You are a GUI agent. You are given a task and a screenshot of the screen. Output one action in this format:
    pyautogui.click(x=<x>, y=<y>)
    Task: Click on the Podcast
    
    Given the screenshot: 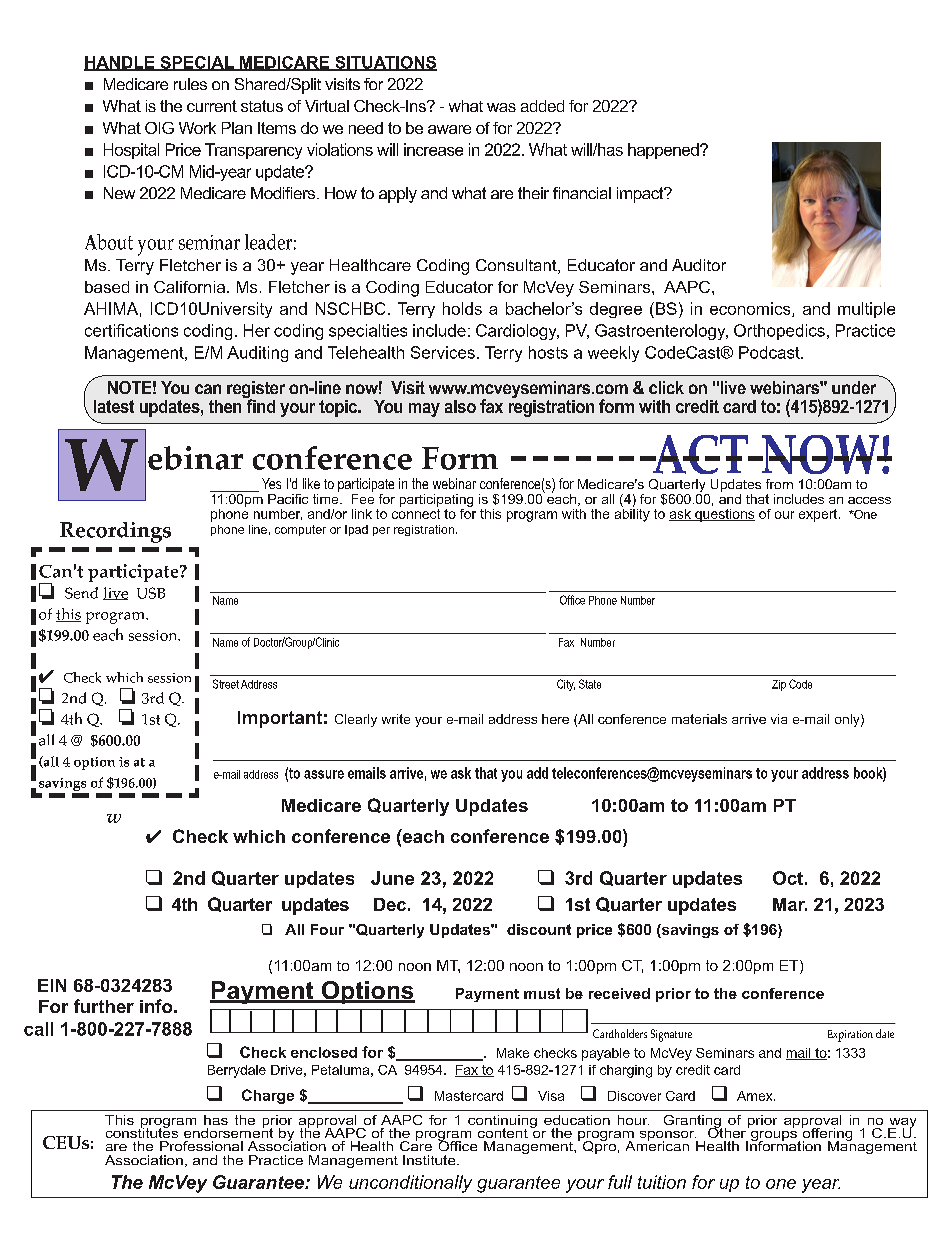 What is the action you would take?
    pyautogui.click(x=770, y=352)
